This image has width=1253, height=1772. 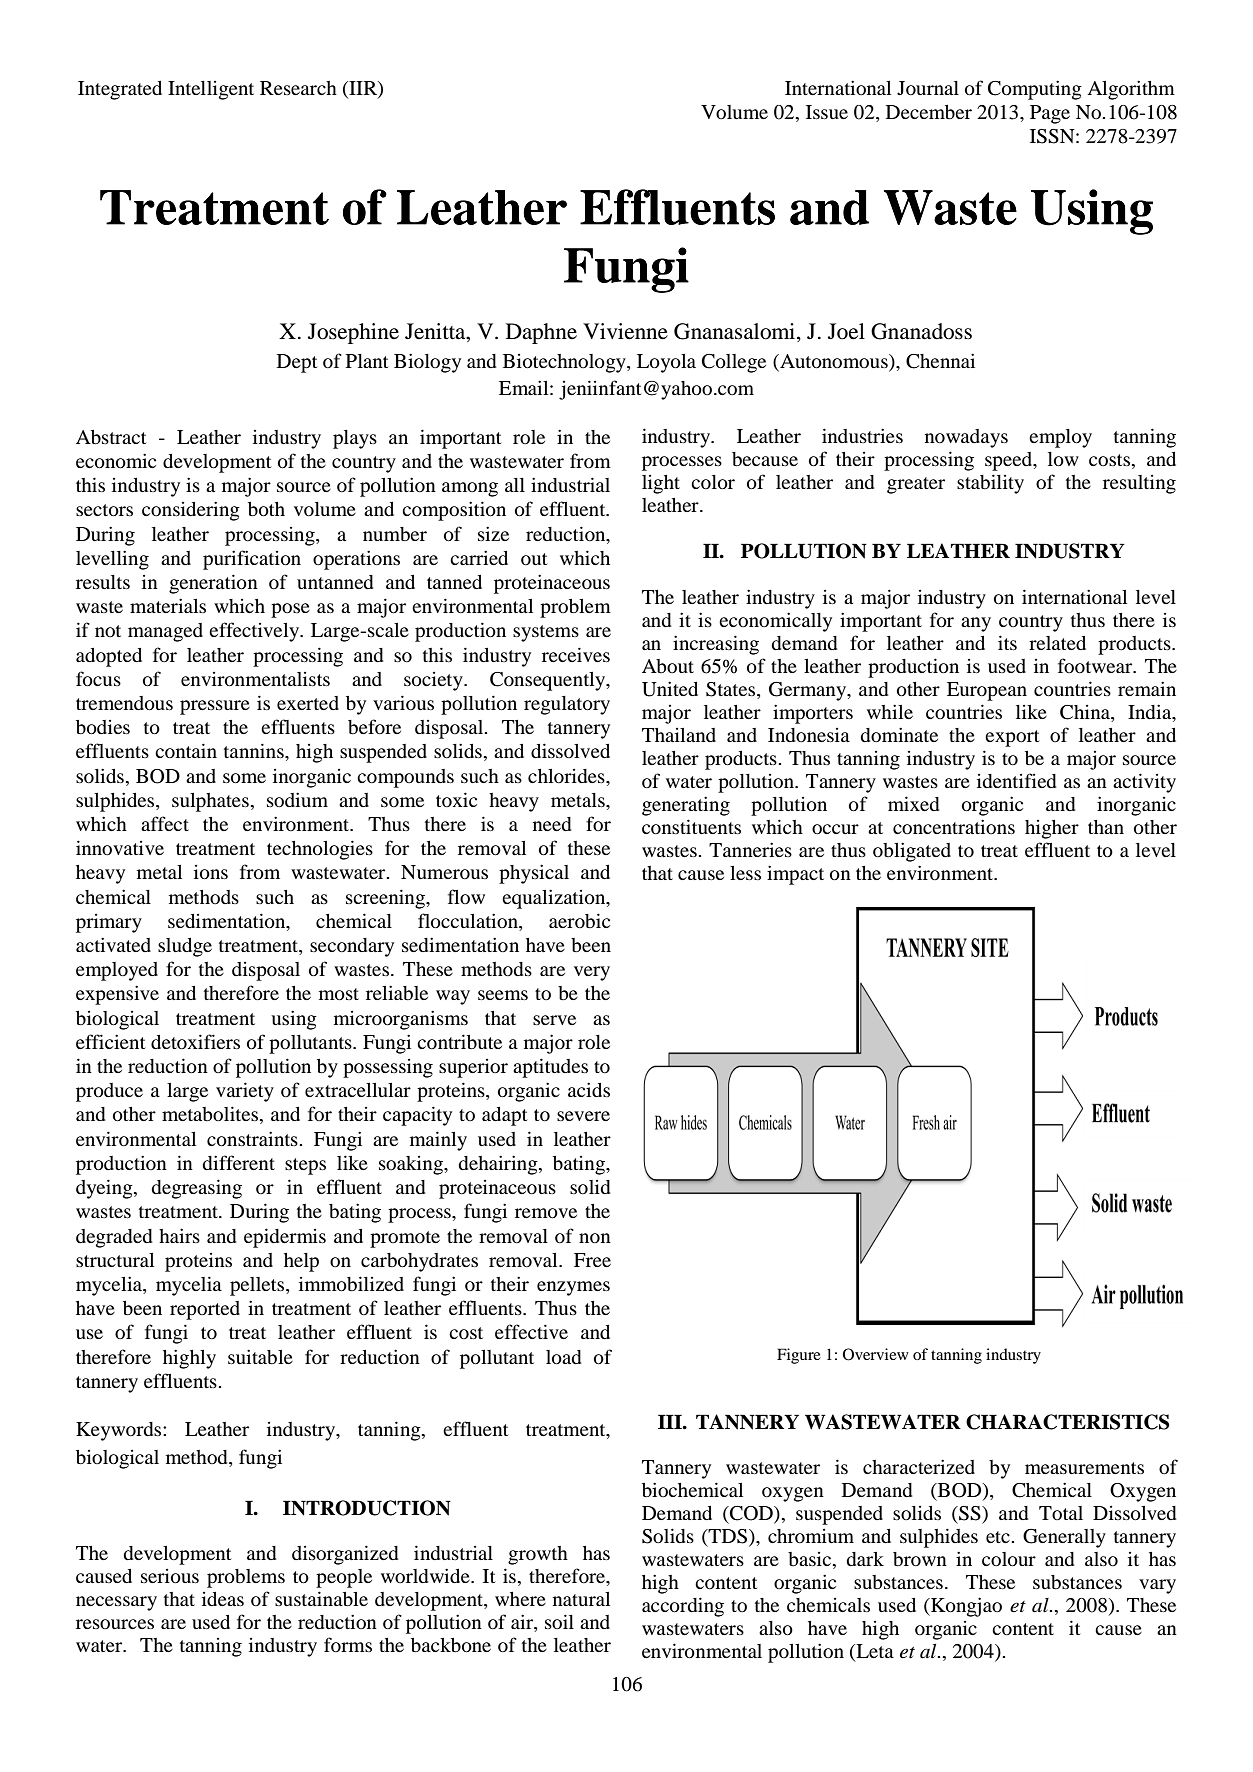 What do you see at coordinates (827, 112) in the image?
I see `Issue` at bounding box center [827, 112].
